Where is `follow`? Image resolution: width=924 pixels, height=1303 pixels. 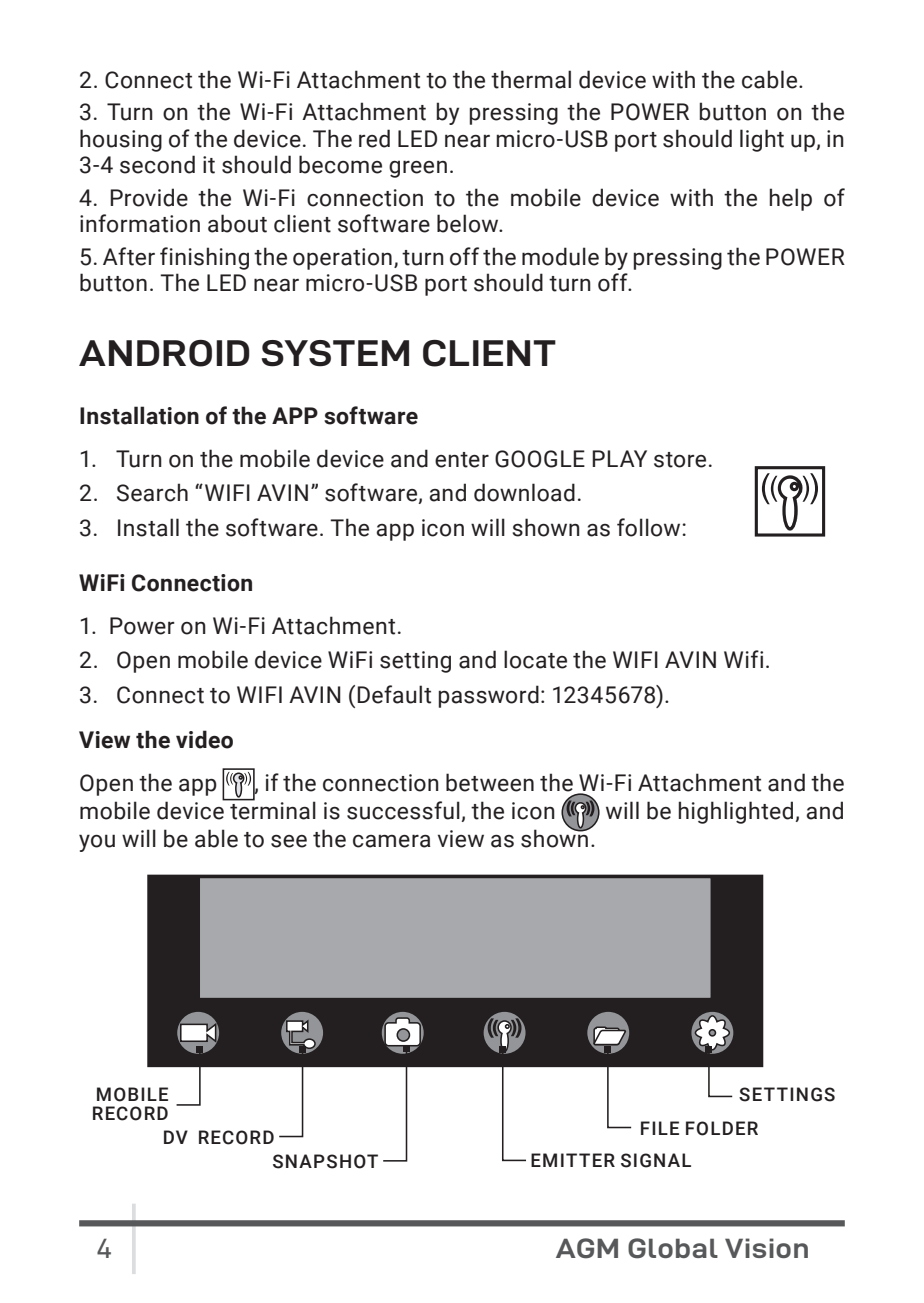
follow is located at coordinates (650, 527).
